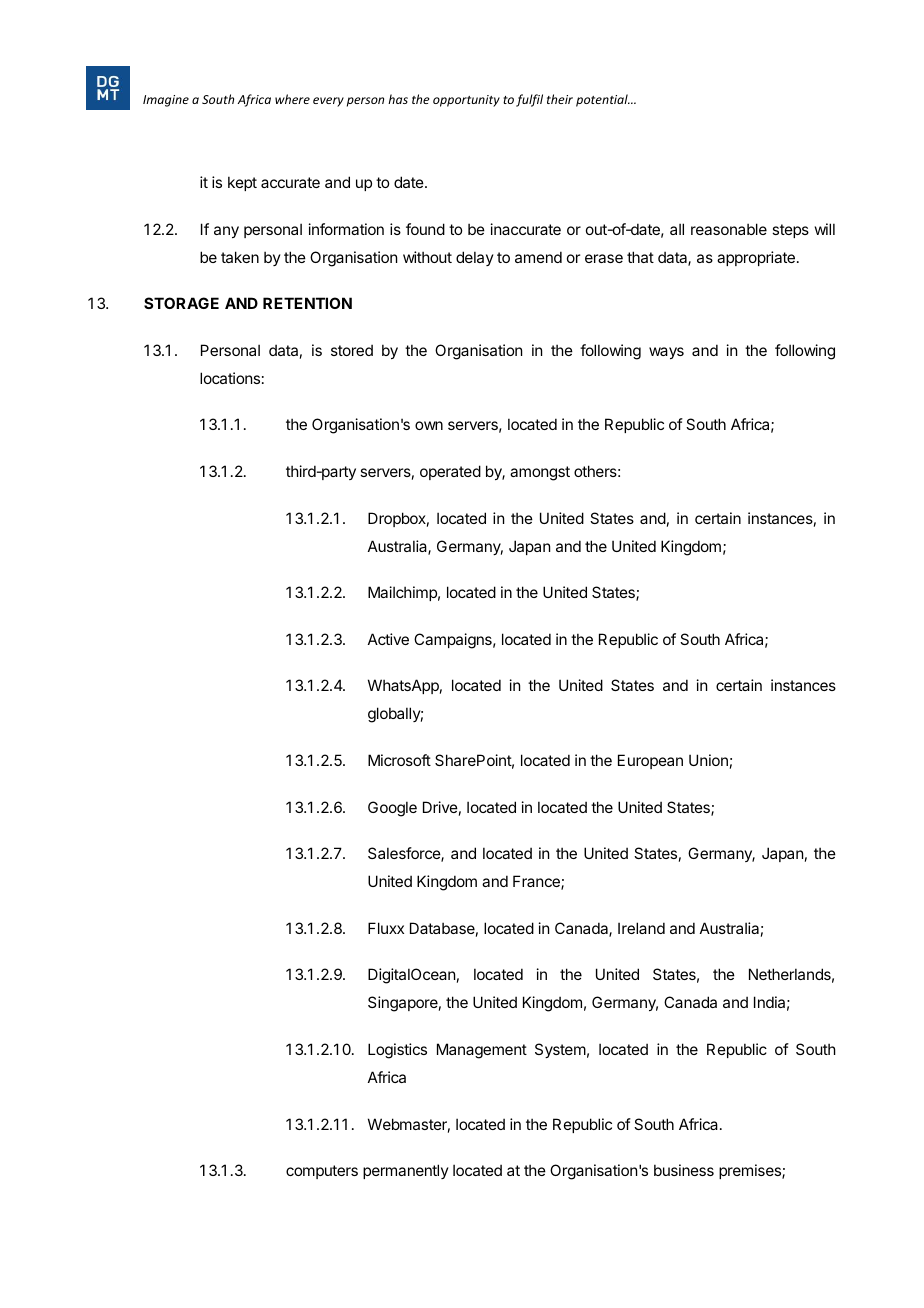  What do you see at coordinates (729, 229) in the screenshot?
I see `reasonable` at bounding box center [729, 229].
